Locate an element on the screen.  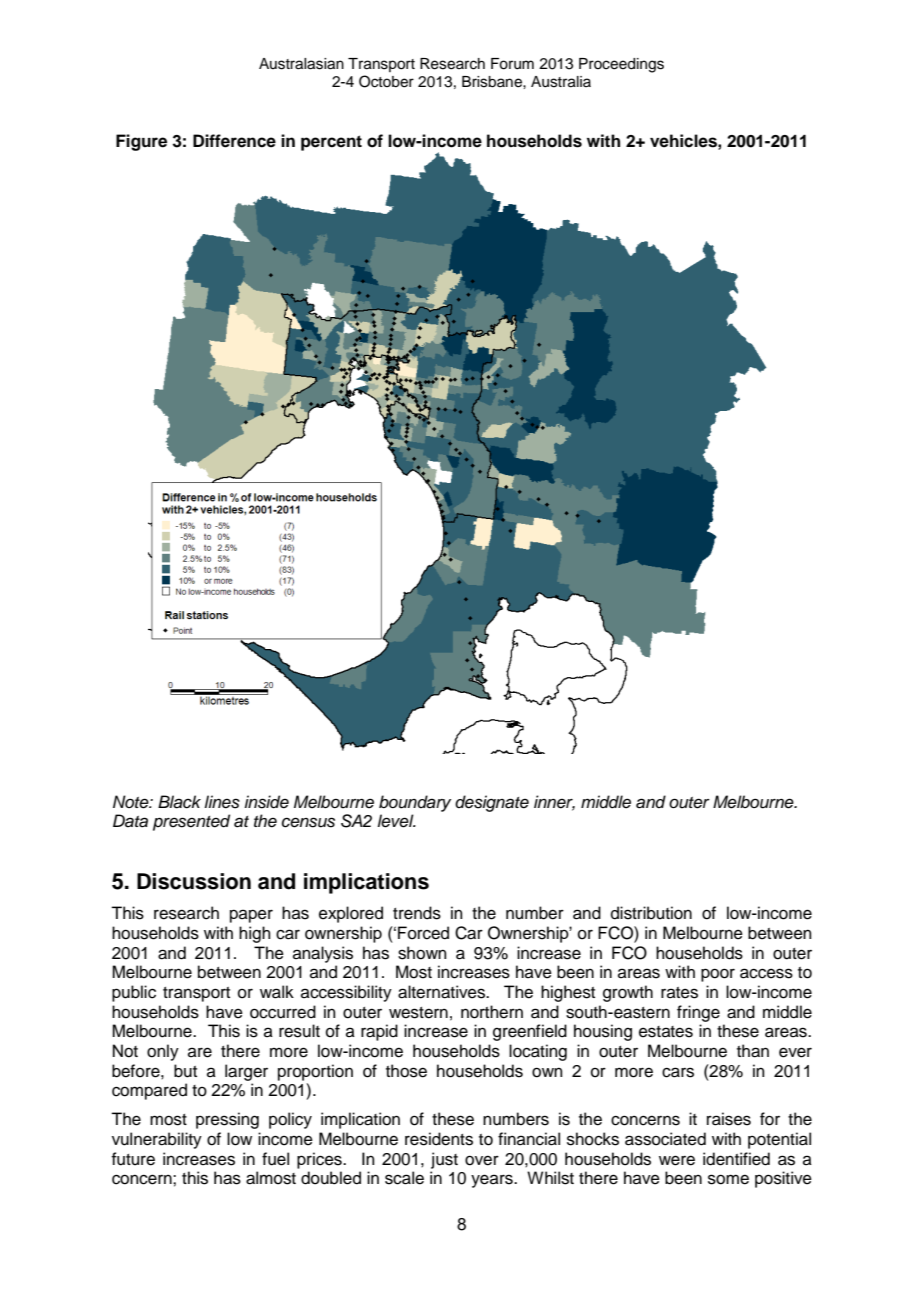
designate is located at coordinates (492, 803).
